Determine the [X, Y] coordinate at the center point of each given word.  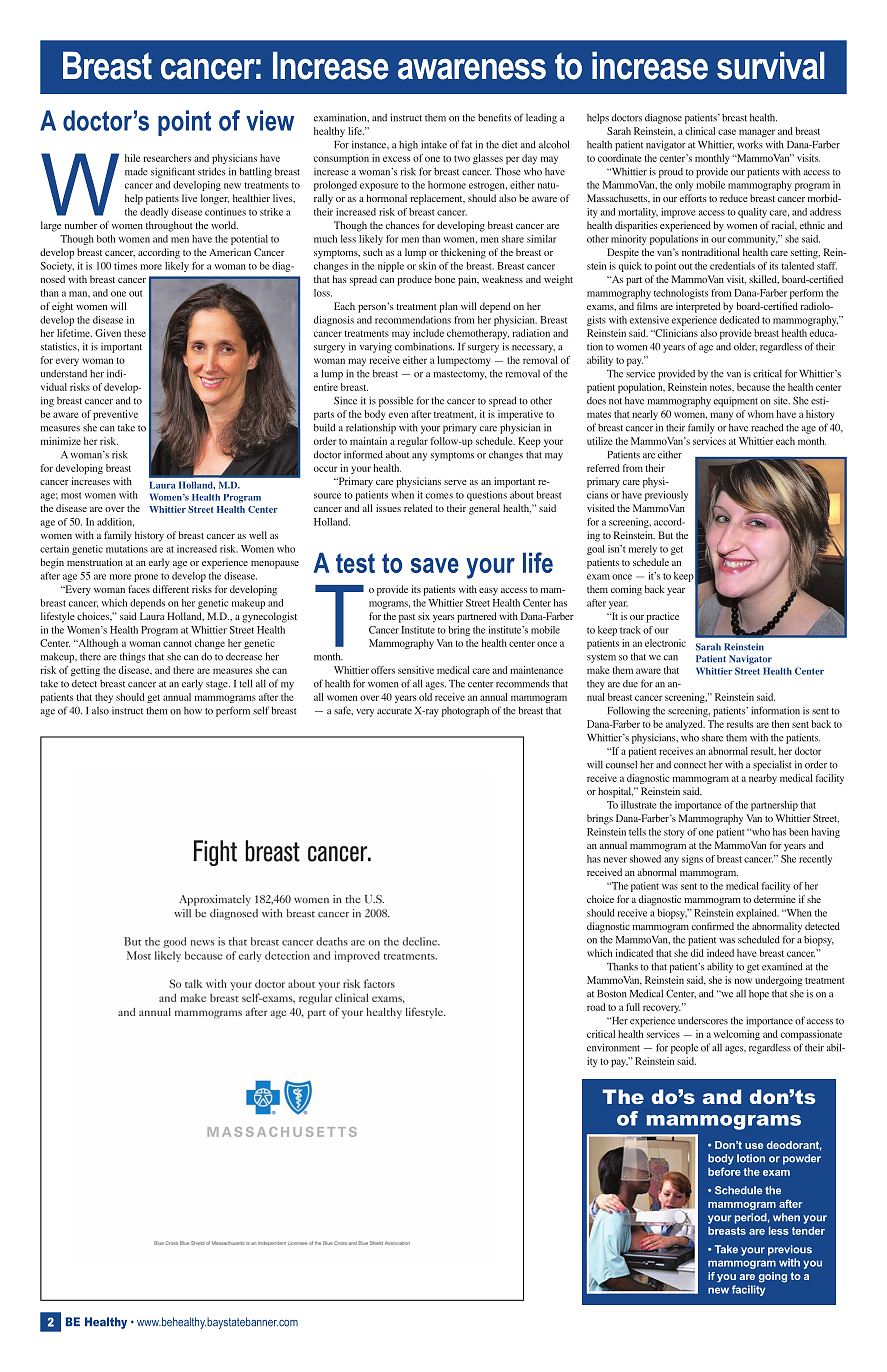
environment [613, 1047]
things [132, 657]
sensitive [416, 670]
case [727, 132]
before [724, 1171]
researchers [167, 158]
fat [466, 144]
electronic [665, 643]
